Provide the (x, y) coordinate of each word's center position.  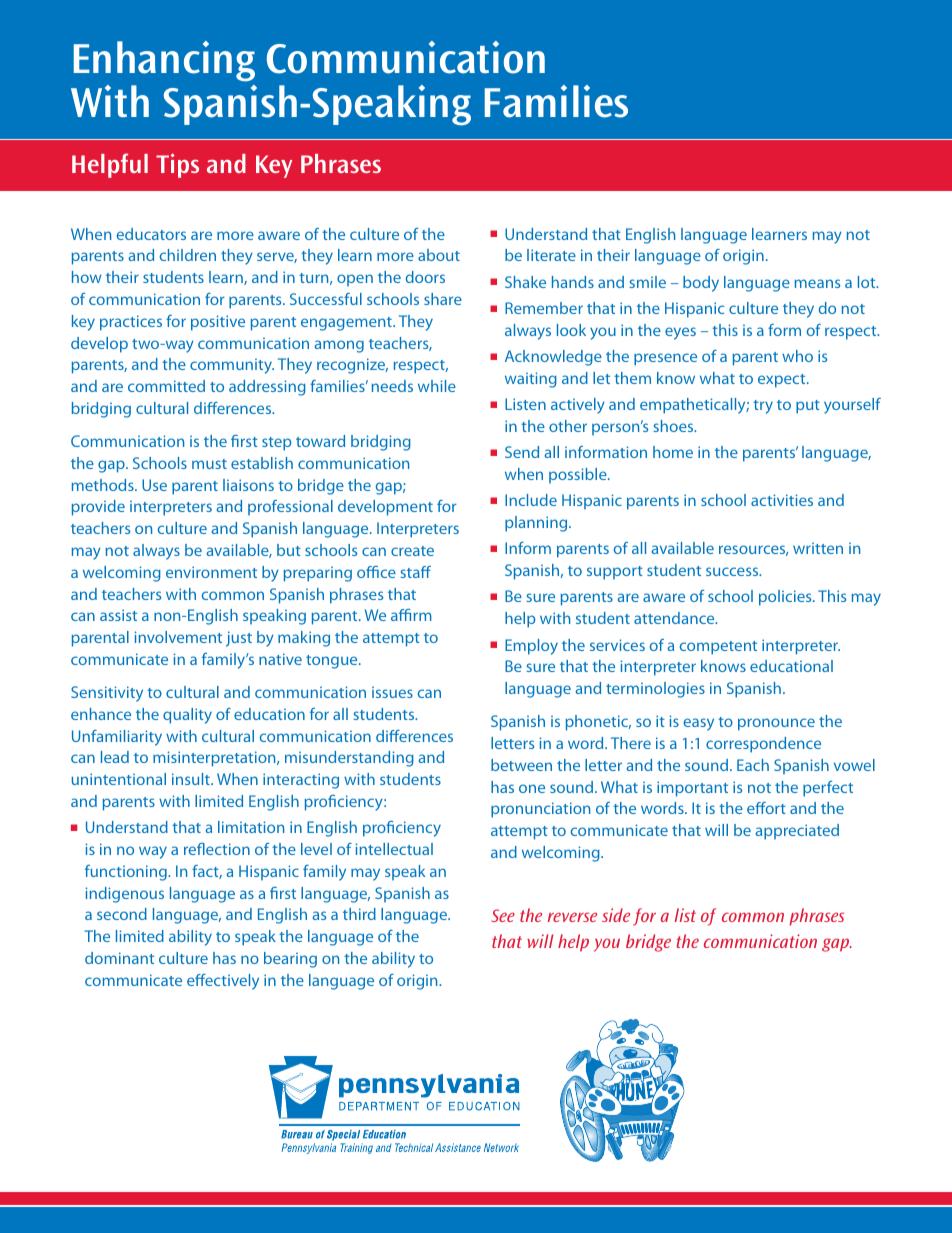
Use (154, 485)
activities (782, 500)
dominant (119, 958)
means (817, 283)
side (616, 915)
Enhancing (164, 61)
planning (537, 524)
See (503, 915)
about (439, 255)
